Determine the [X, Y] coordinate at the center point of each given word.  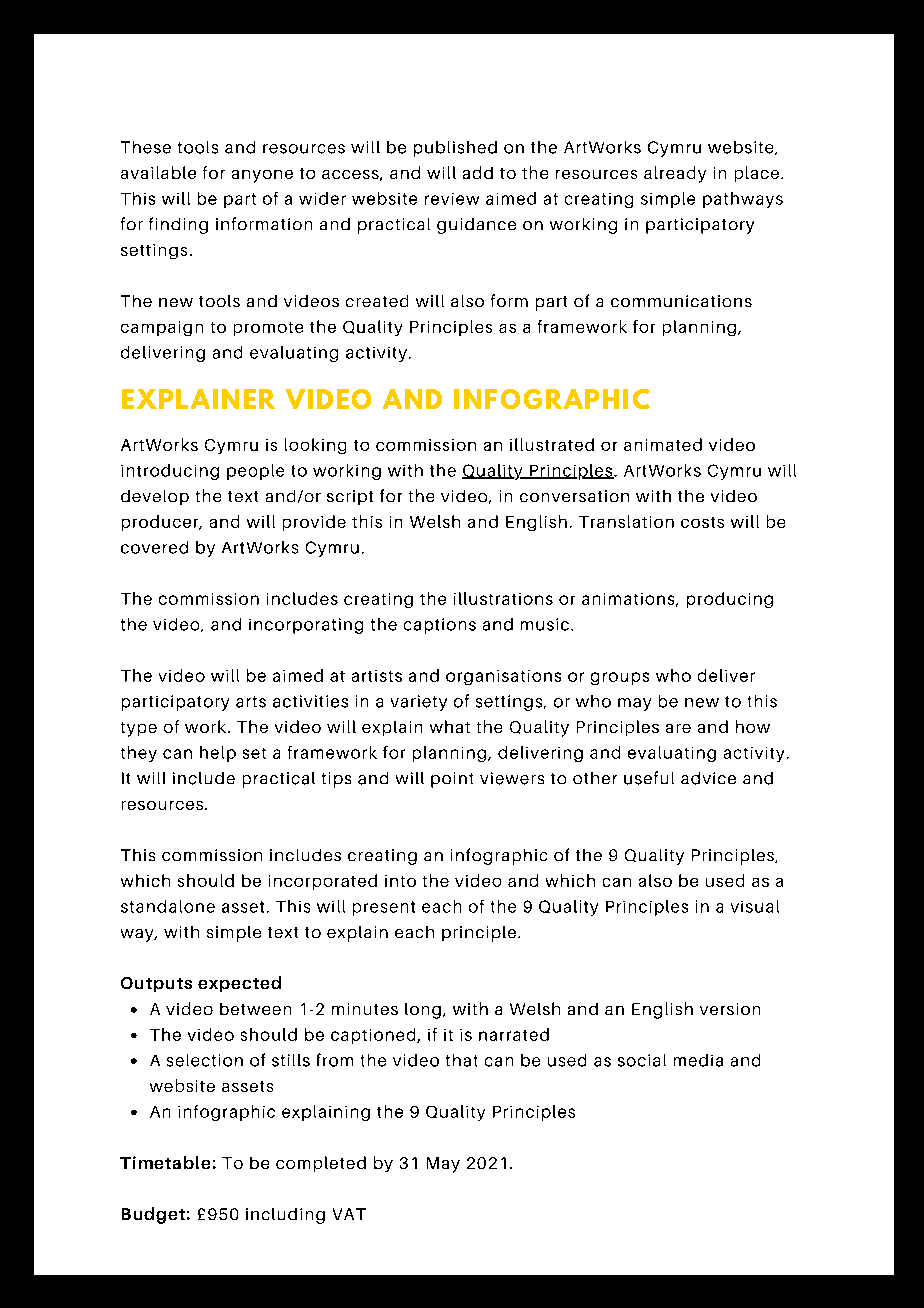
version [730, 1009]
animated [663, 444]
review [452, 199]
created [377, 301]
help [218, 754]
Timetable [165, 1162]
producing [730, 600]
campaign [162, 328]
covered [154, 547]
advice [708, 778]
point [452, 780]
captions [440, 626]
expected [239, 984]
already [675, 174]
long [423, 1011]
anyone [262, 176]
